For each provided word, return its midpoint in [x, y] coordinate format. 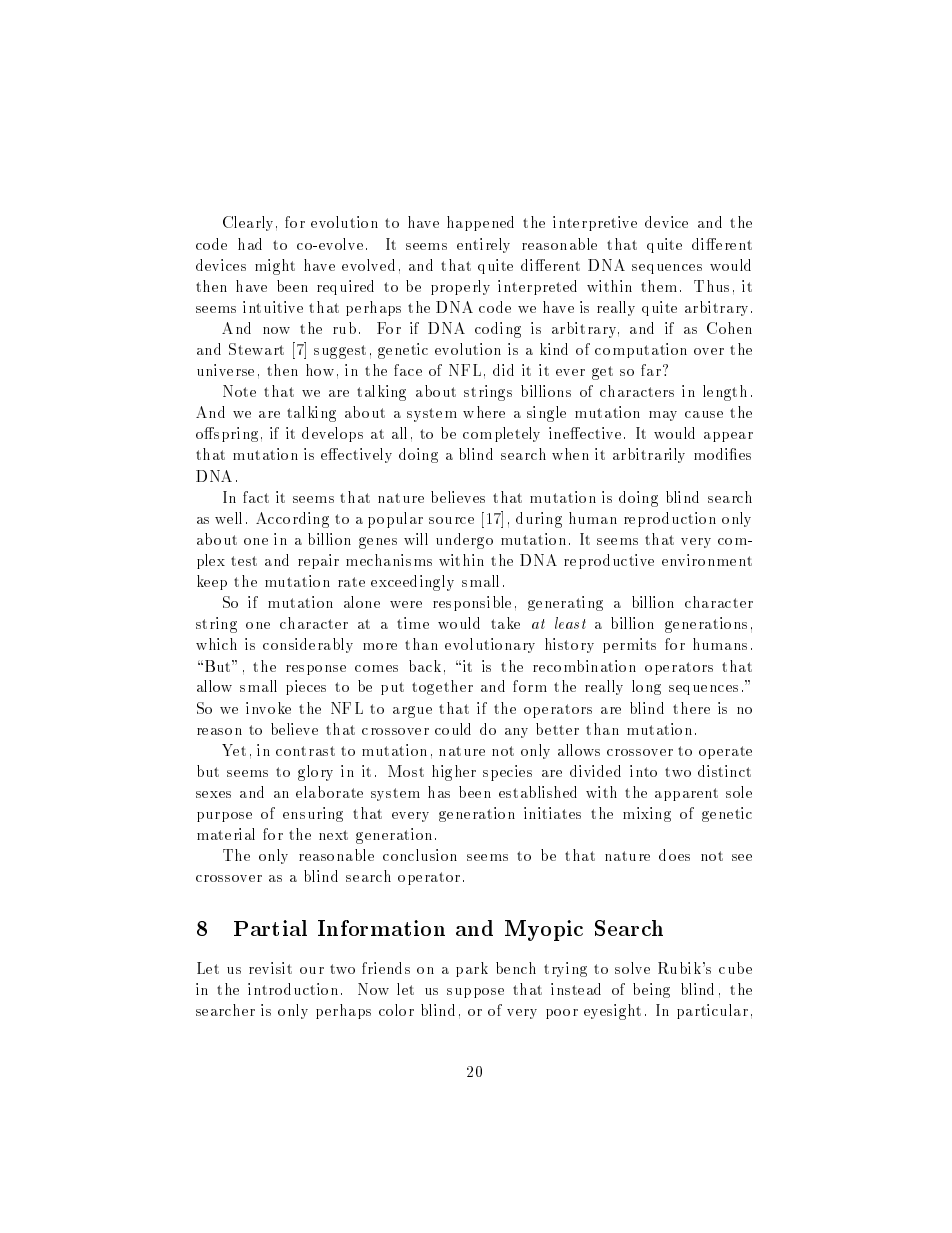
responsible [472, 603]
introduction [293, 989]
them [659, 286]
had [250, 244]
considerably [308, 645]
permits [629, 645]
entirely [483, 245]
